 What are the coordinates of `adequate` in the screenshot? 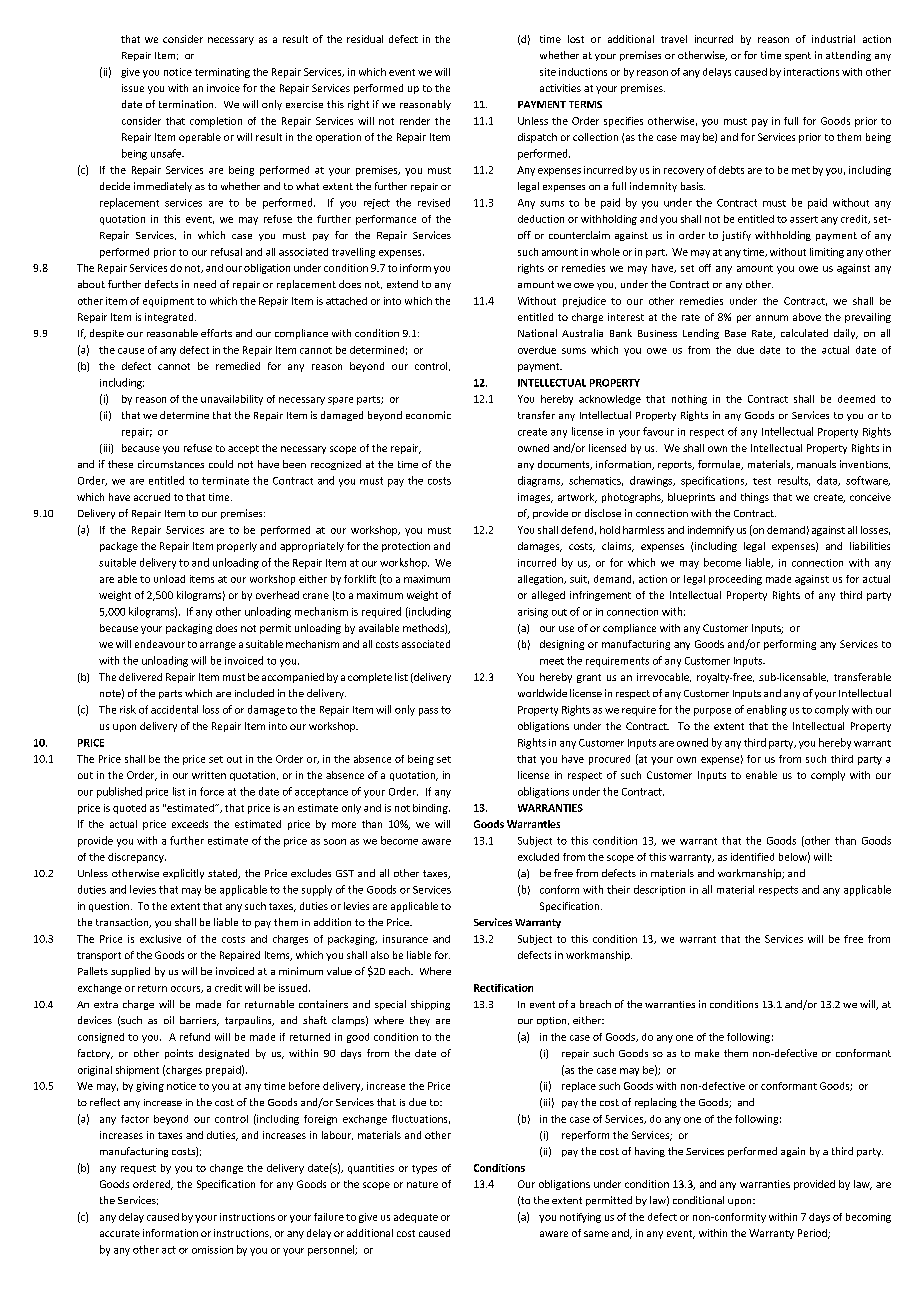 It's located at (416, 1218).
